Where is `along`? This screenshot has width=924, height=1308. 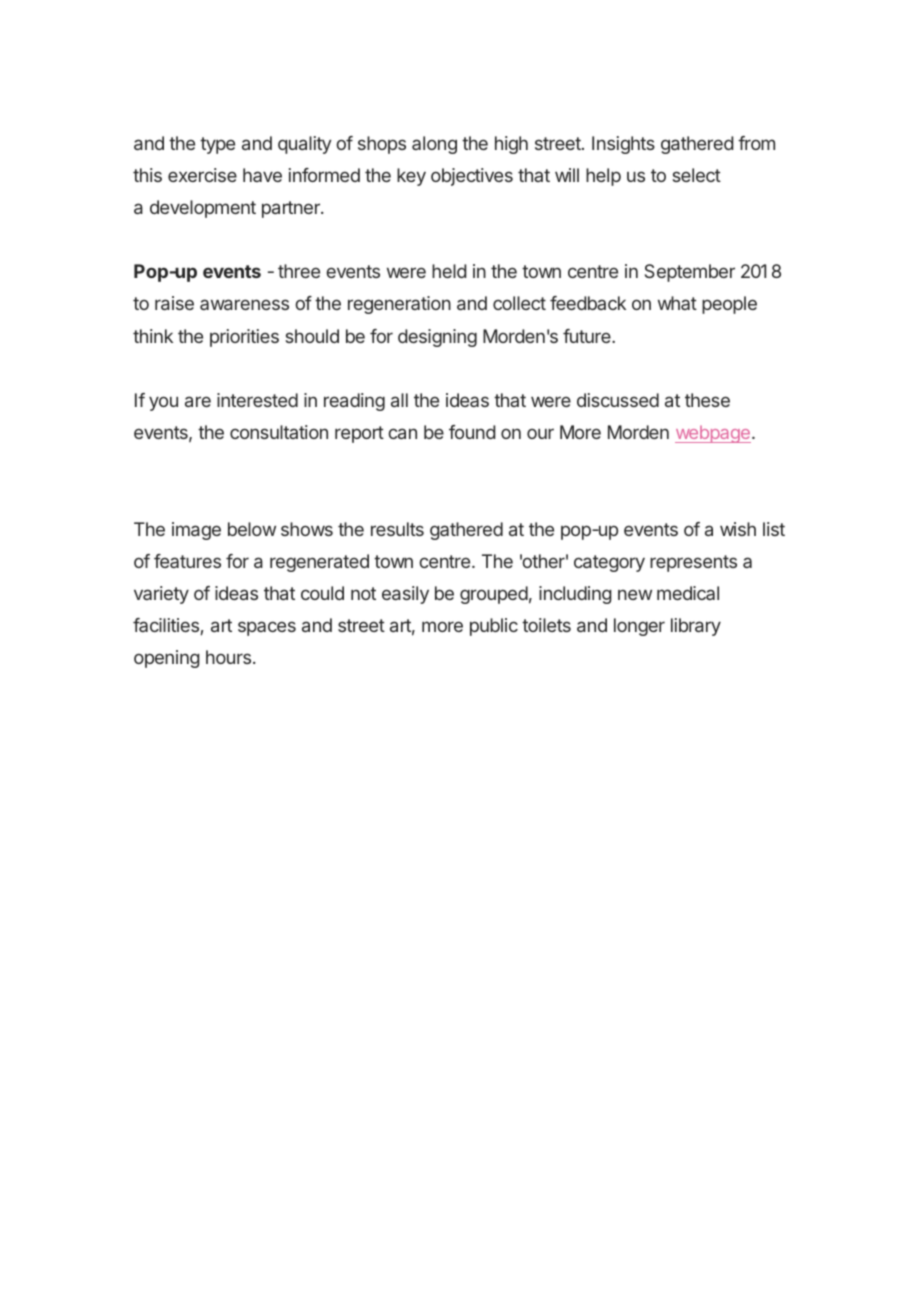 along is located at coordinates (434, 145).
